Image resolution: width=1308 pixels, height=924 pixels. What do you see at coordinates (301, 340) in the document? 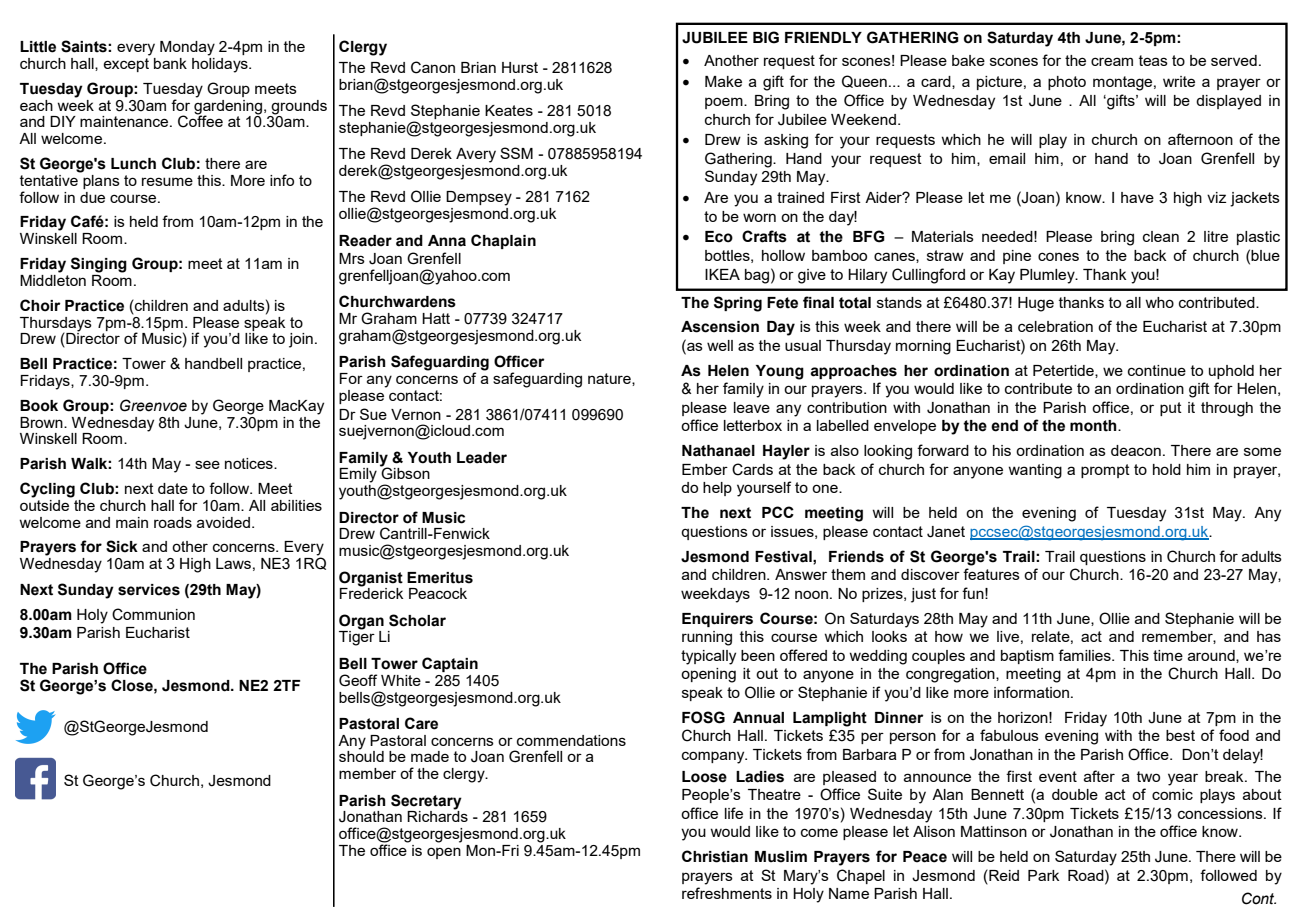
I see `join` at bounding box center [301, 340].
